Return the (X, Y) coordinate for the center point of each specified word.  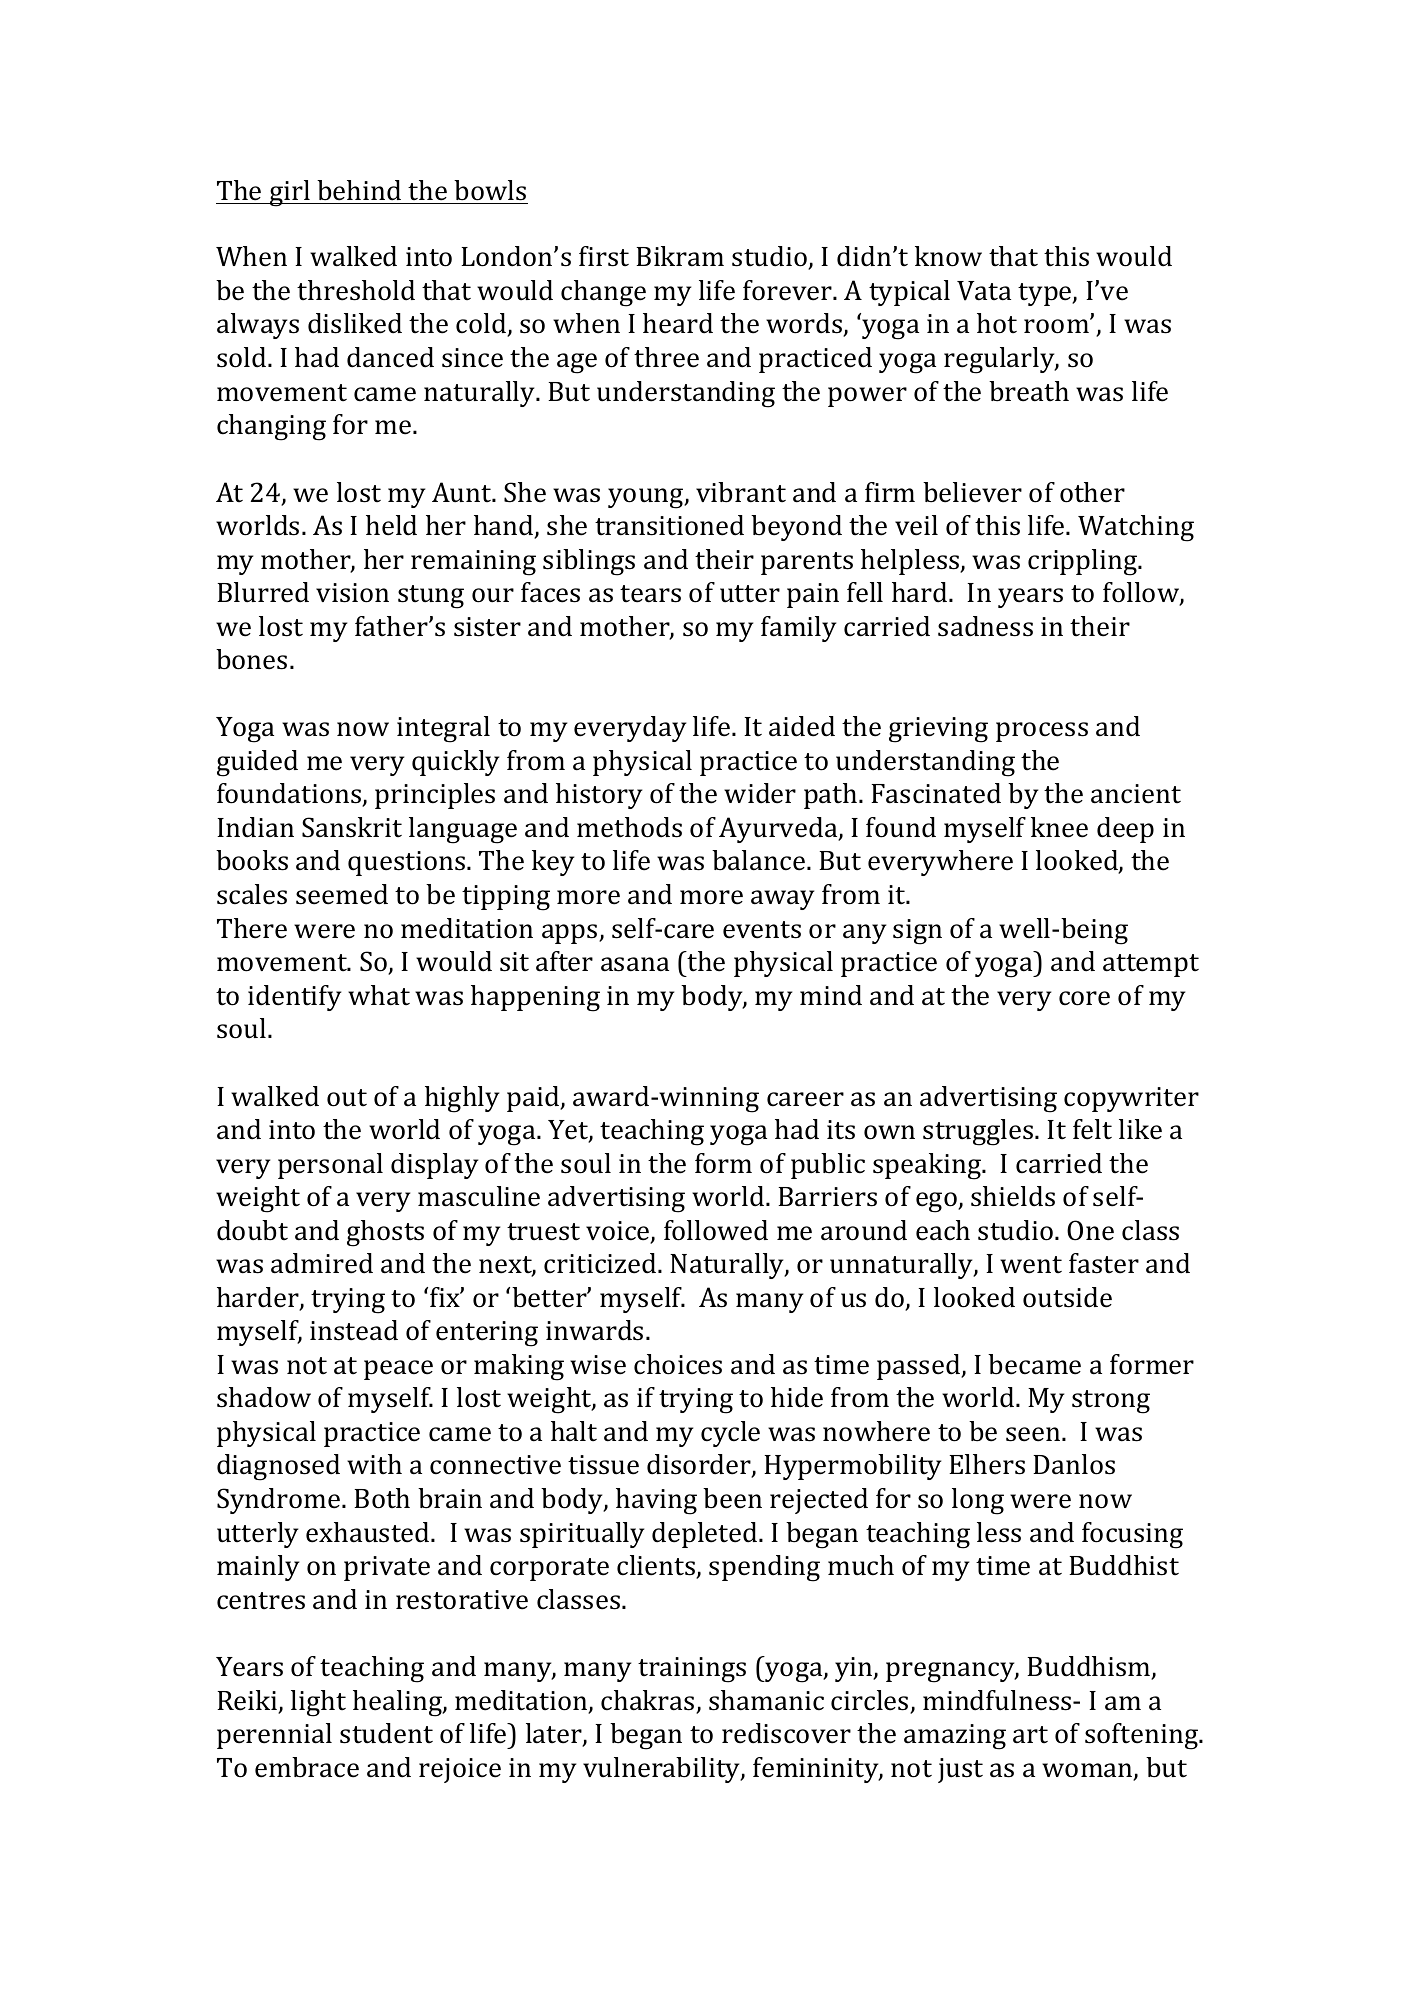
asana (635, 964)
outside (1067, 1297)
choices (678, 1364)
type (1046, 294)
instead (354, 1330)
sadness (985, 626)
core (1084, 998)
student (386, 1733)
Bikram (680, 256)
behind (359, 190)
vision (352, 593)
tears (650, 594)
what (379, 995)
